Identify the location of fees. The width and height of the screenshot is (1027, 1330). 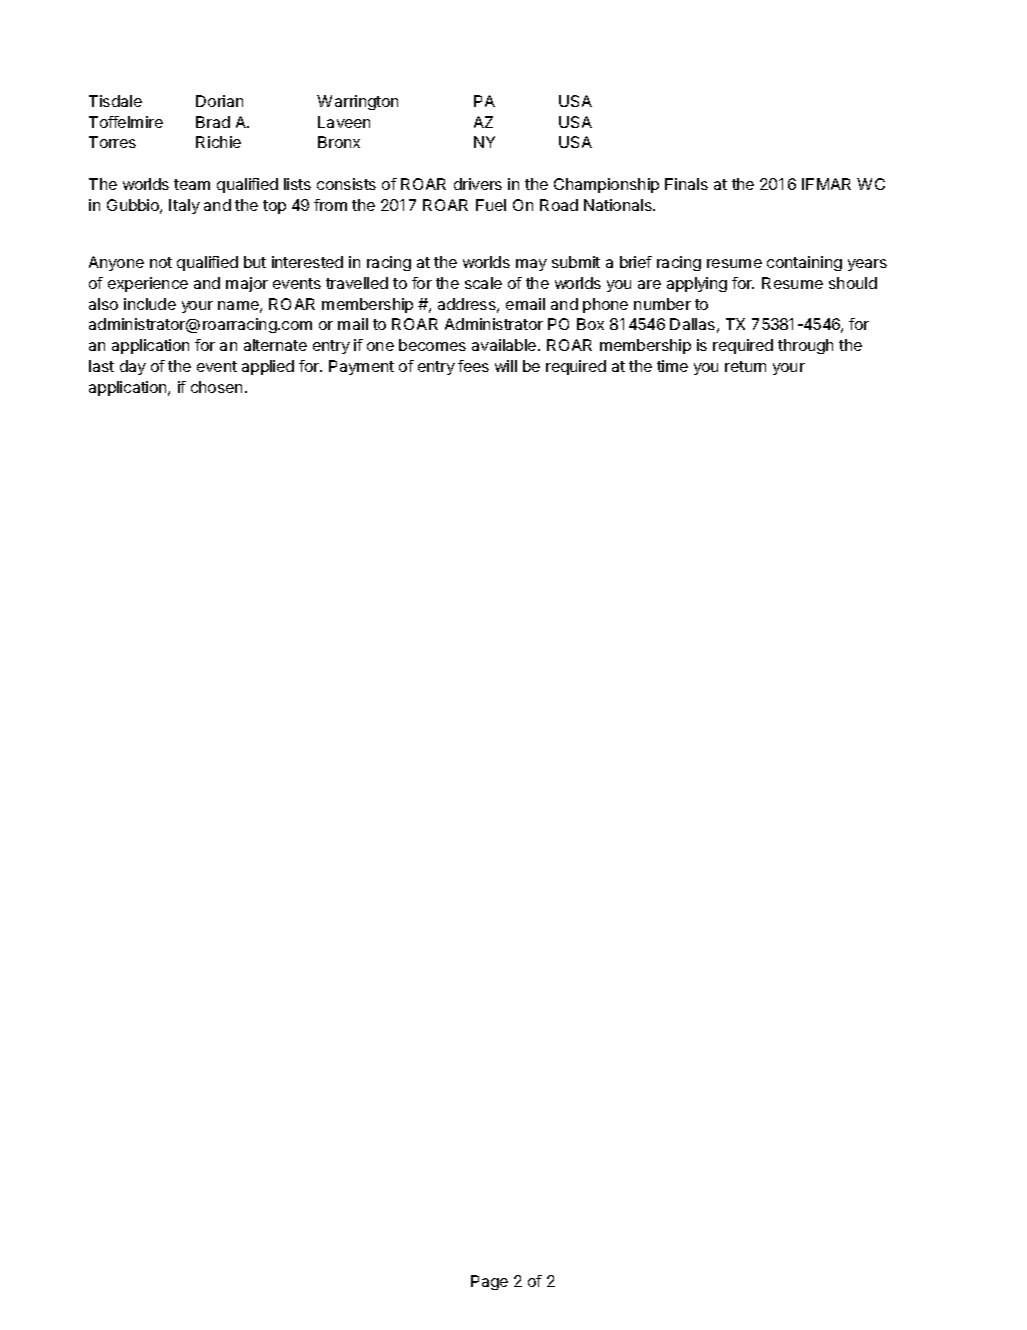
(473, 366).
